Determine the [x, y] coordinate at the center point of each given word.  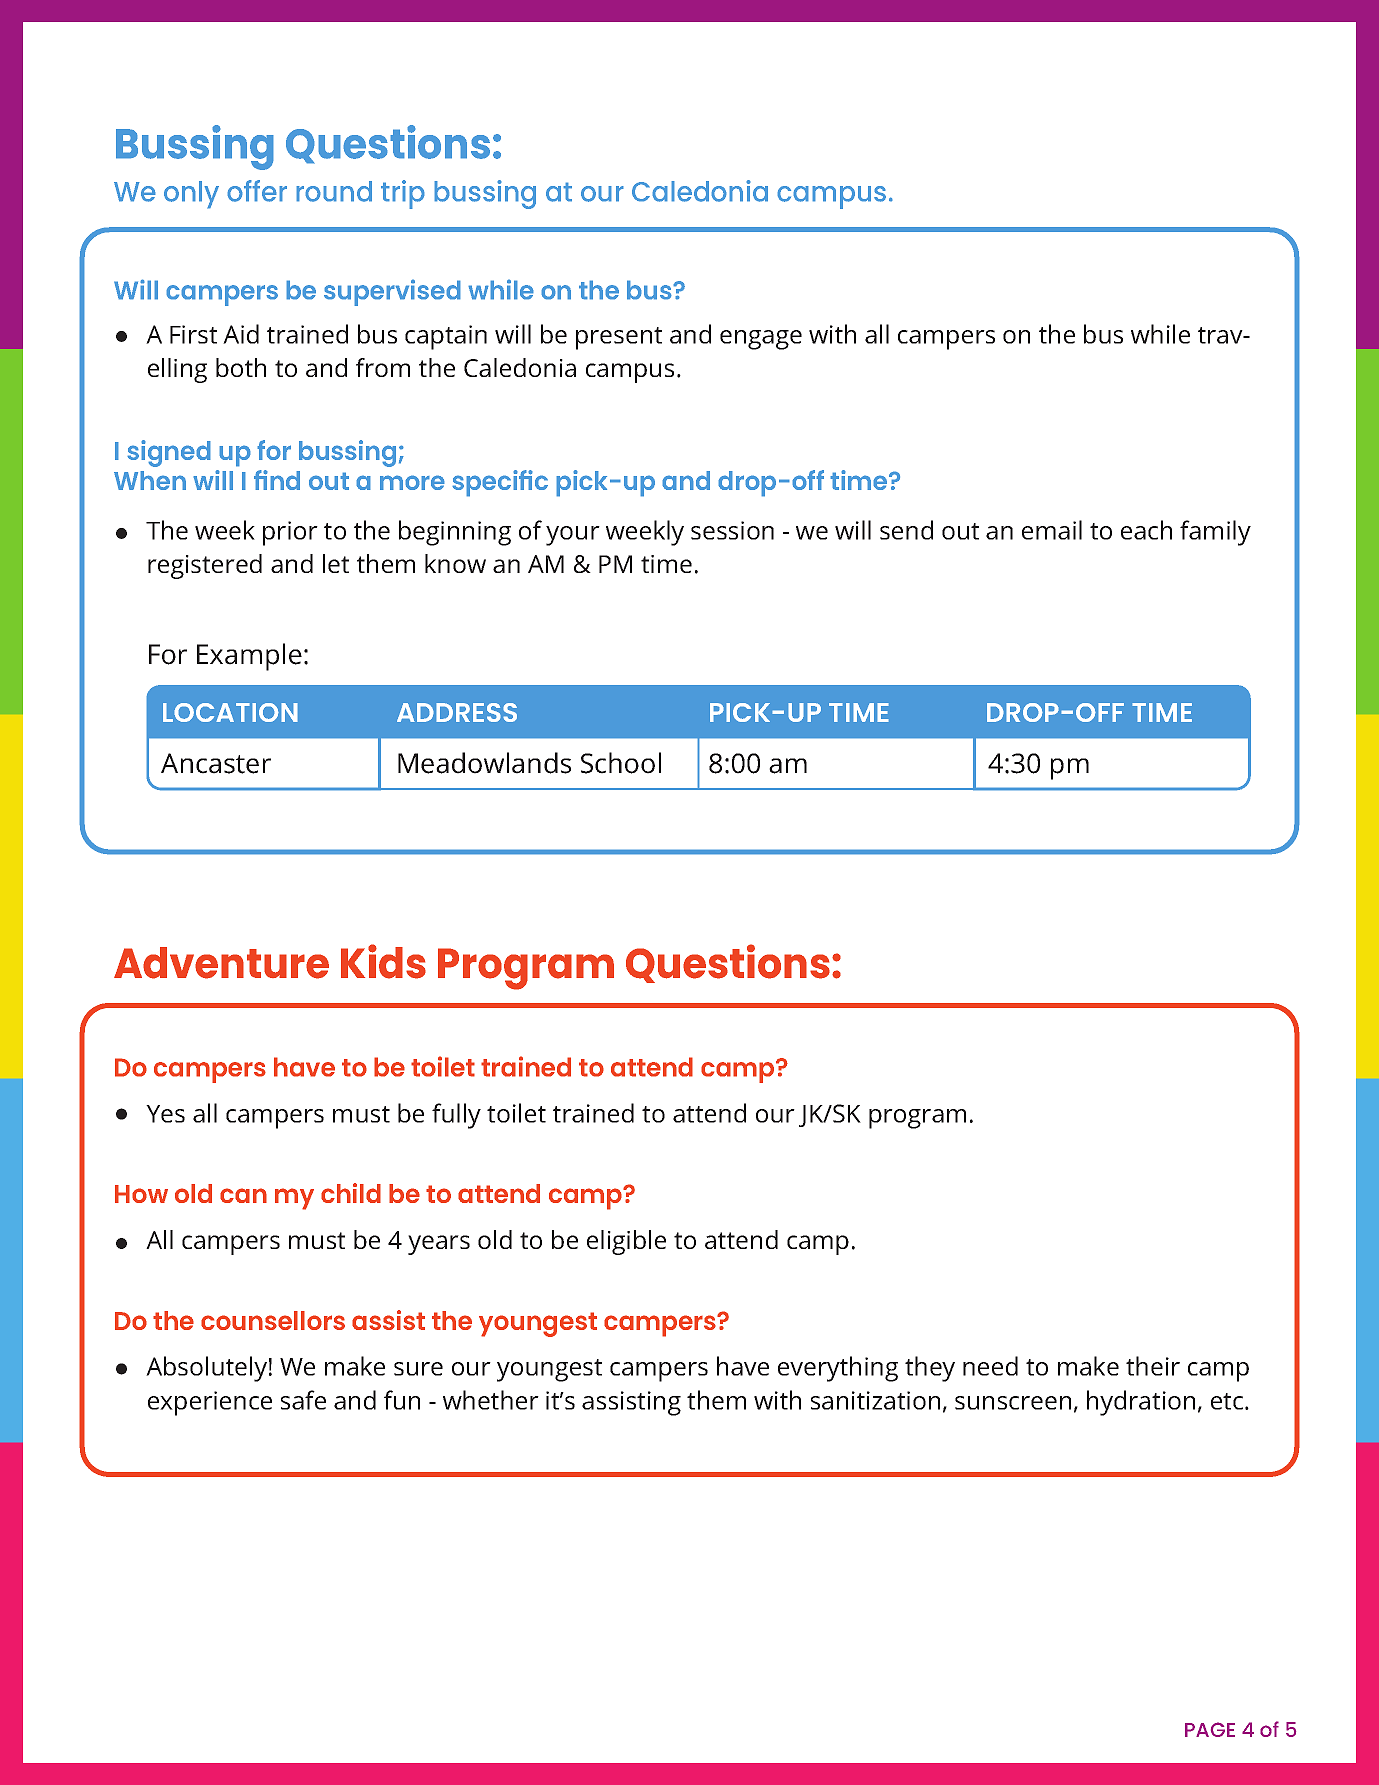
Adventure [221, 963]
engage [761, 340]
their [1153, 1366]
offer [257, 191]
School [621, 763]
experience [210, 1403]
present [619, 338]
